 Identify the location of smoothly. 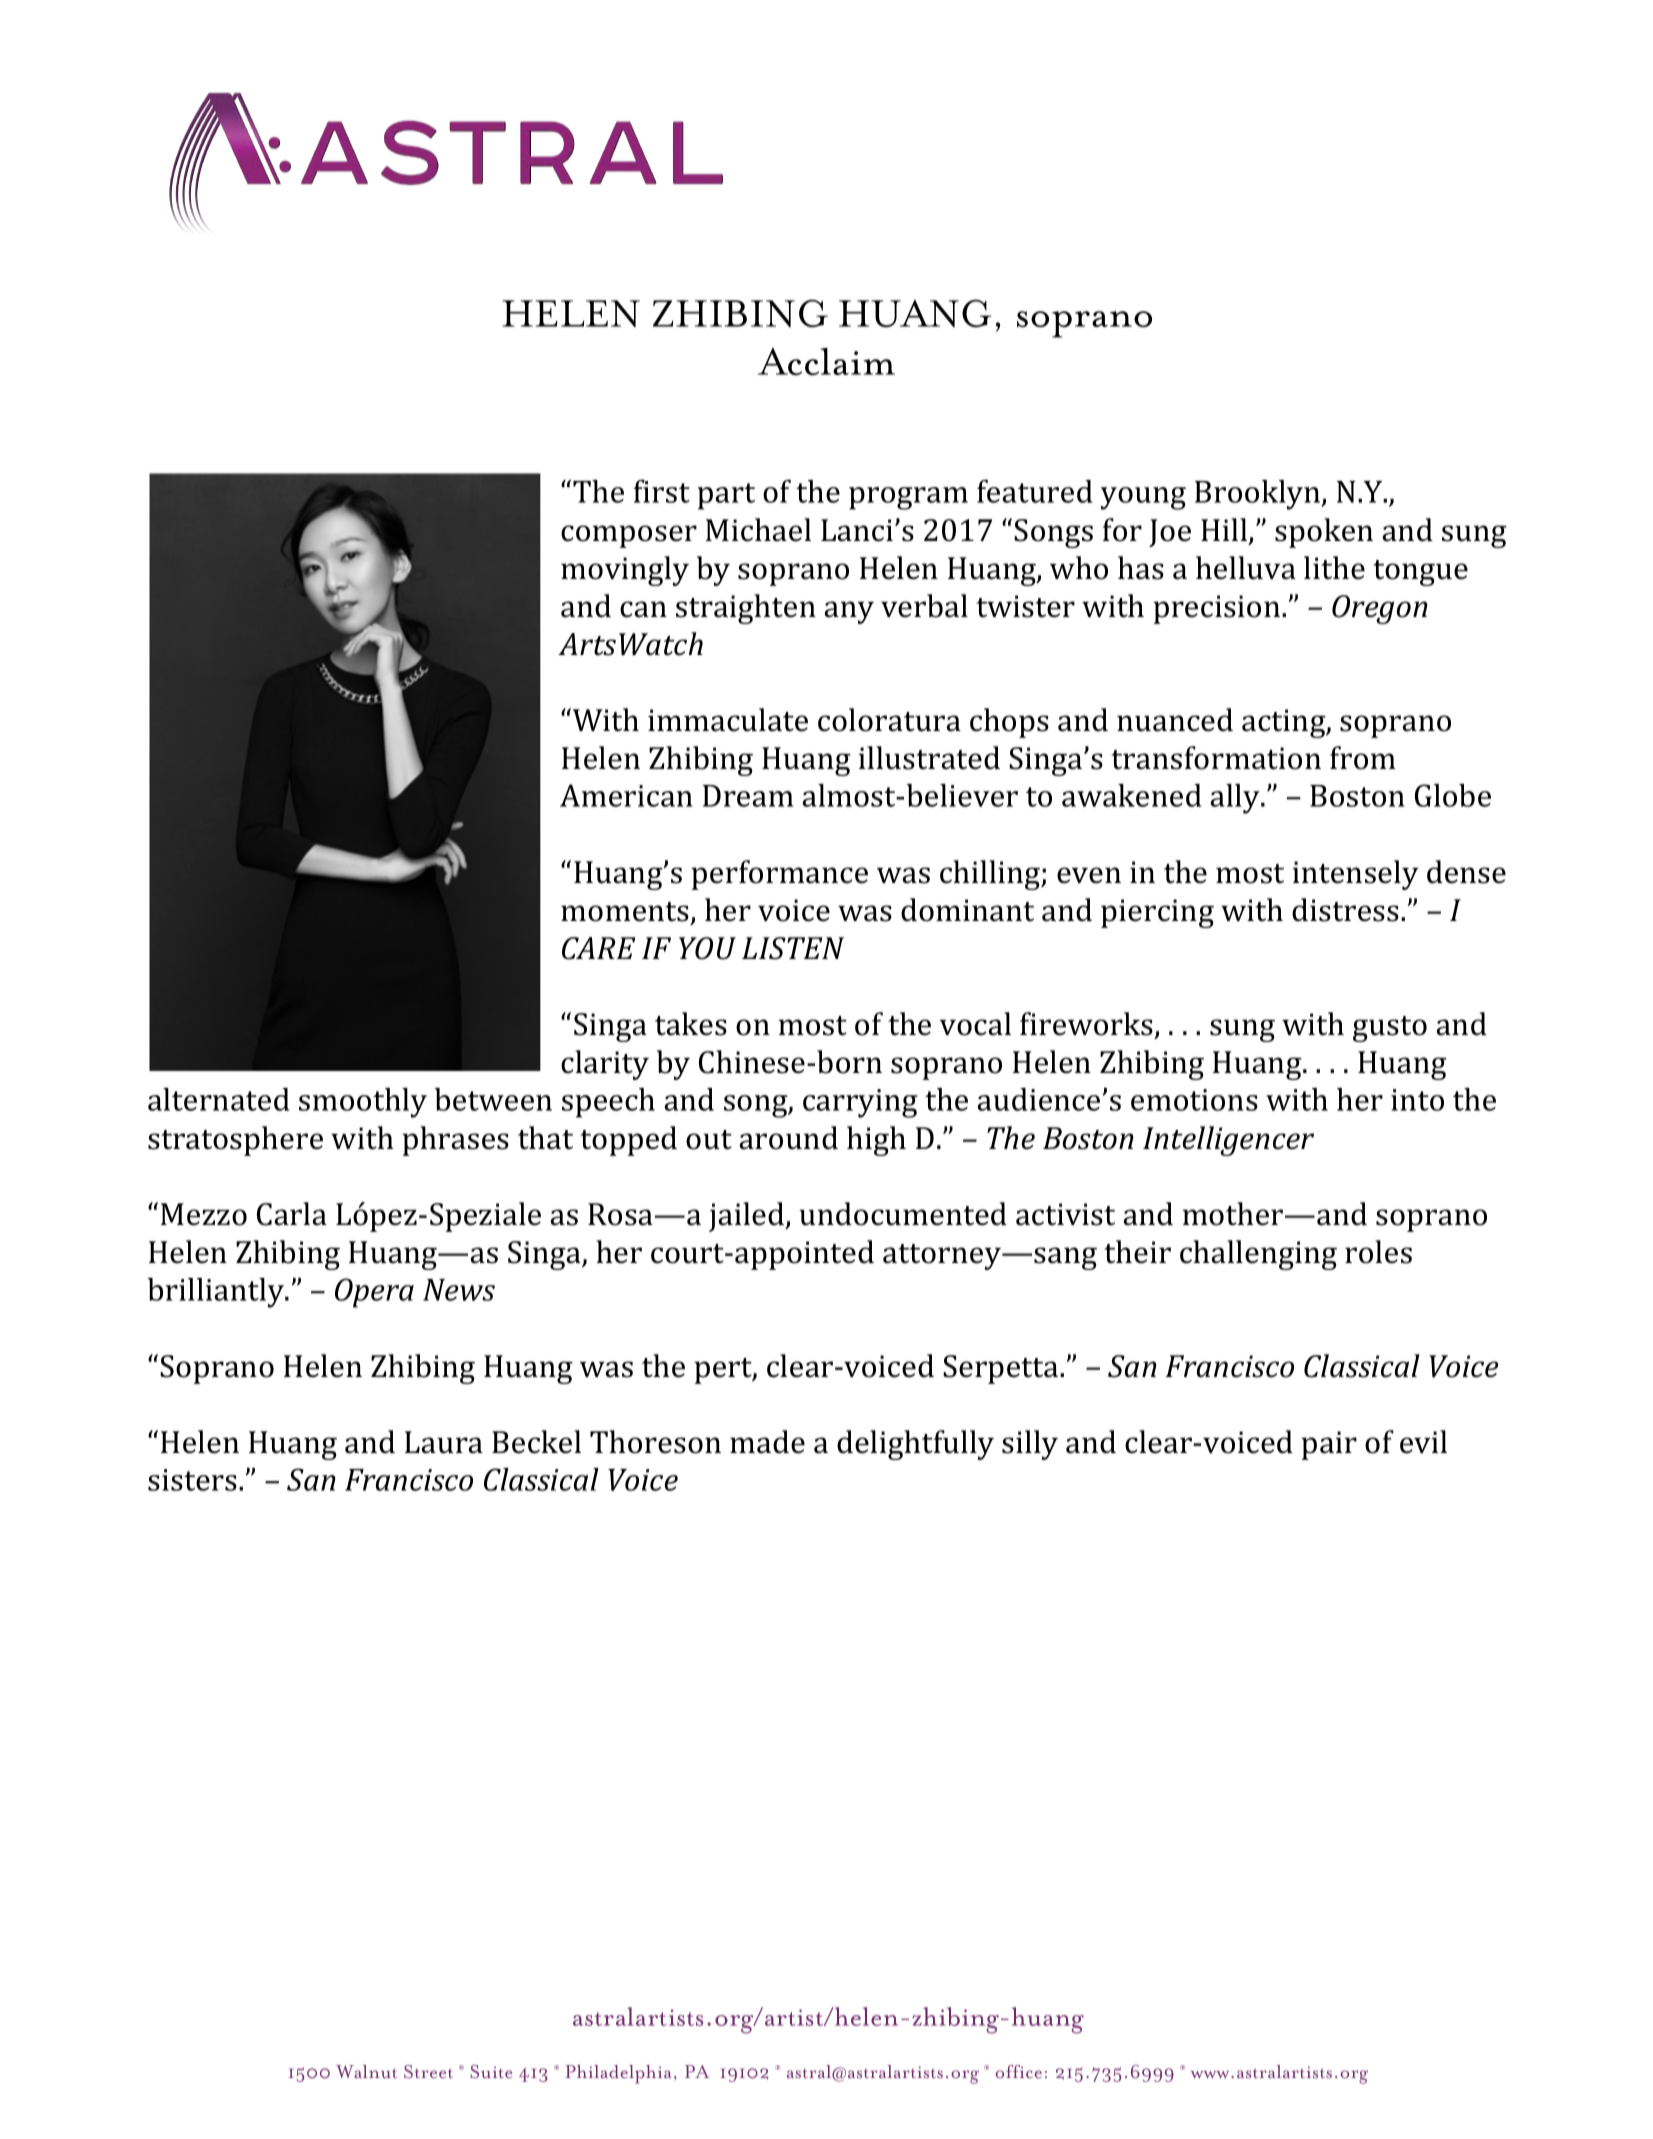
(363, 1103).
